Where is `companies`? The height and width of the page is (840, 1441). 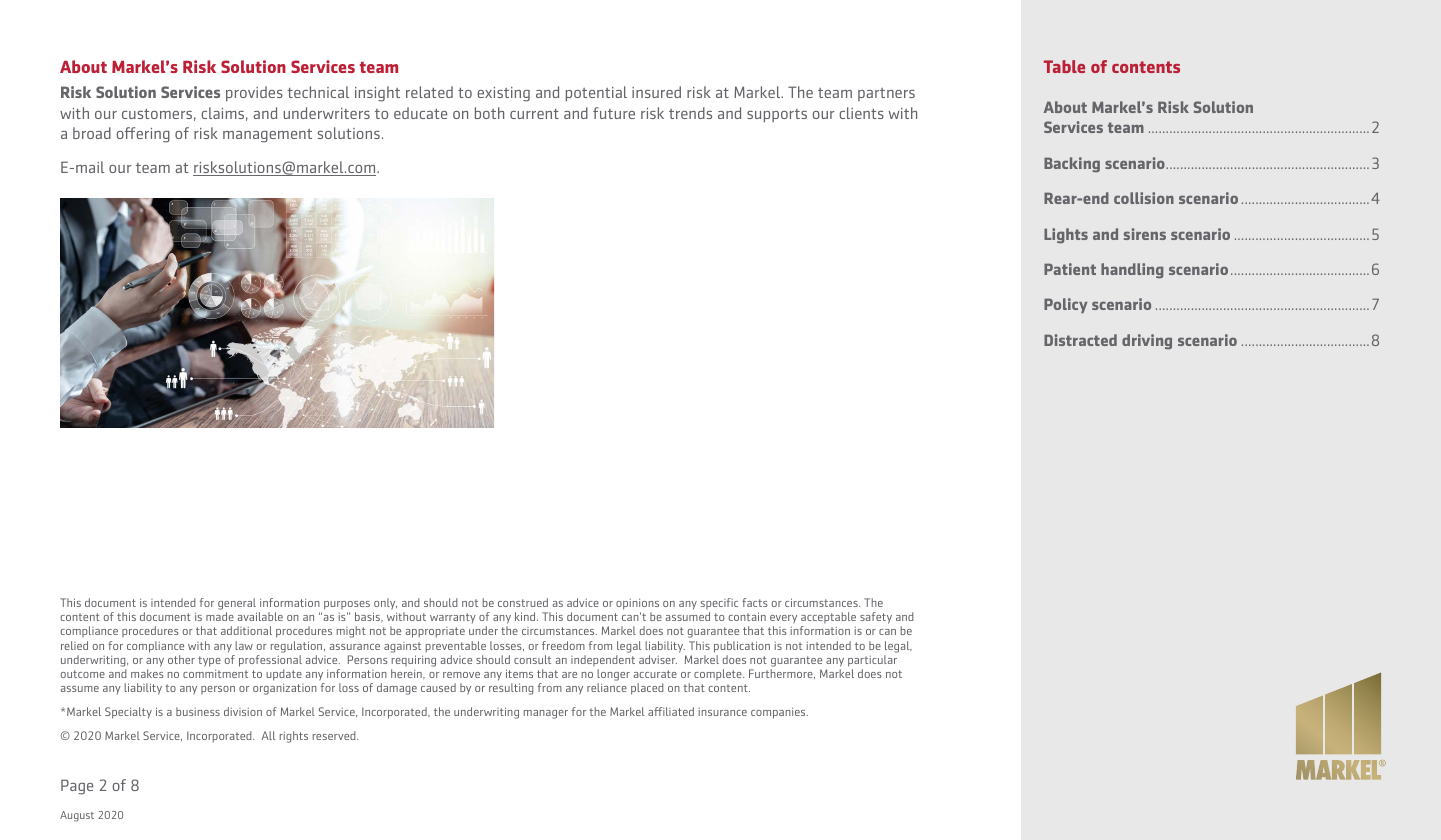 companies is located at coordinates (779, 713).
